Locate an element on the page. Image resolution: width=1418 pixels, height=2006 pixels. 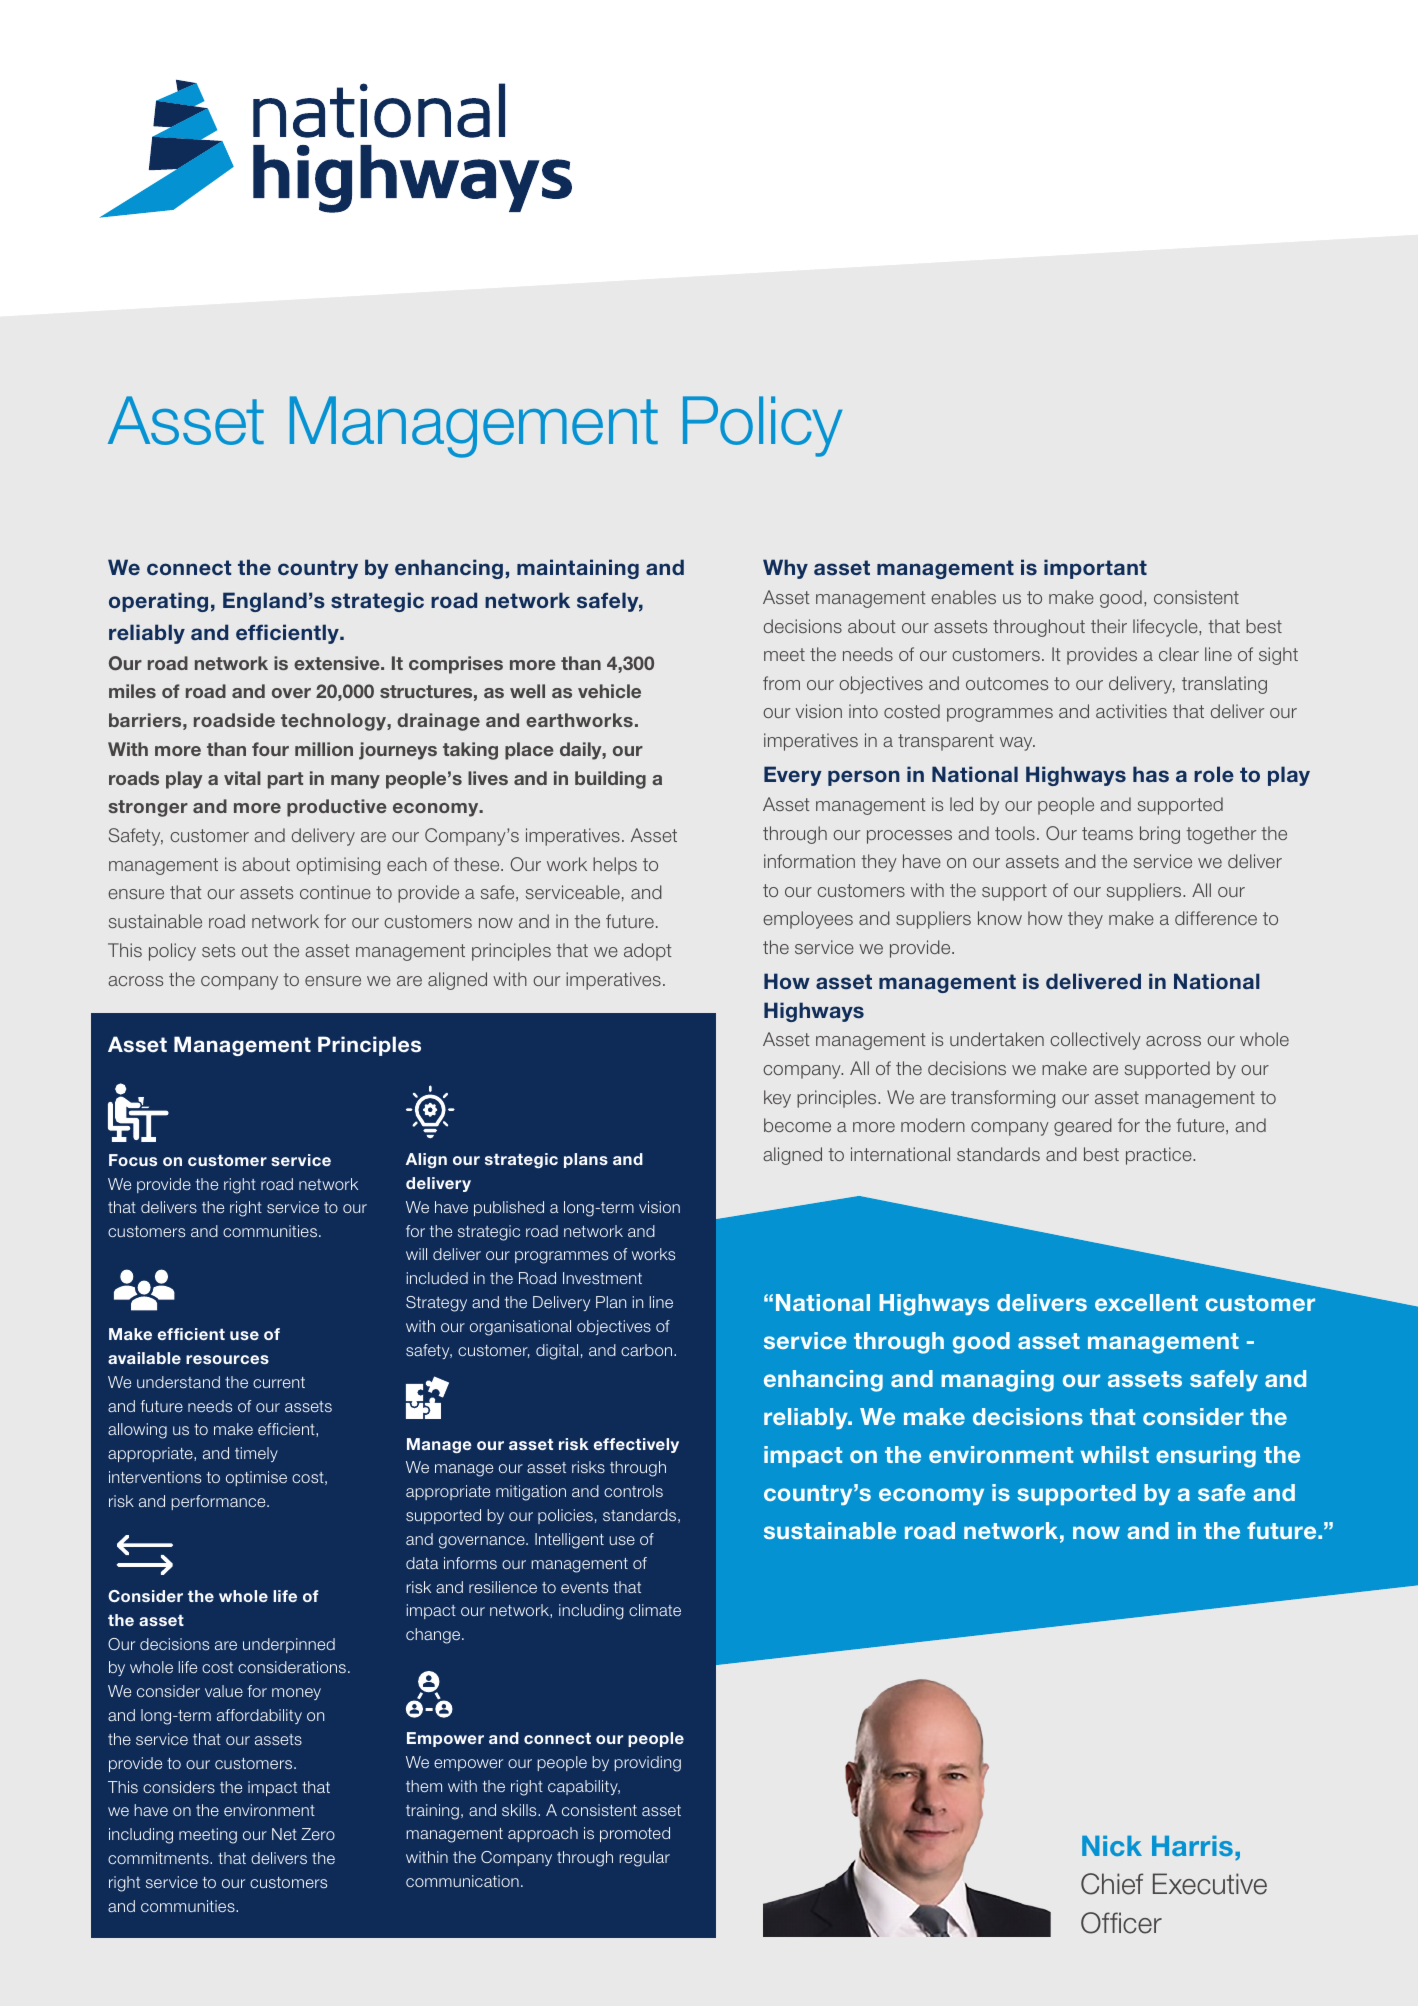
key is located at coordinates (777, 1099).
